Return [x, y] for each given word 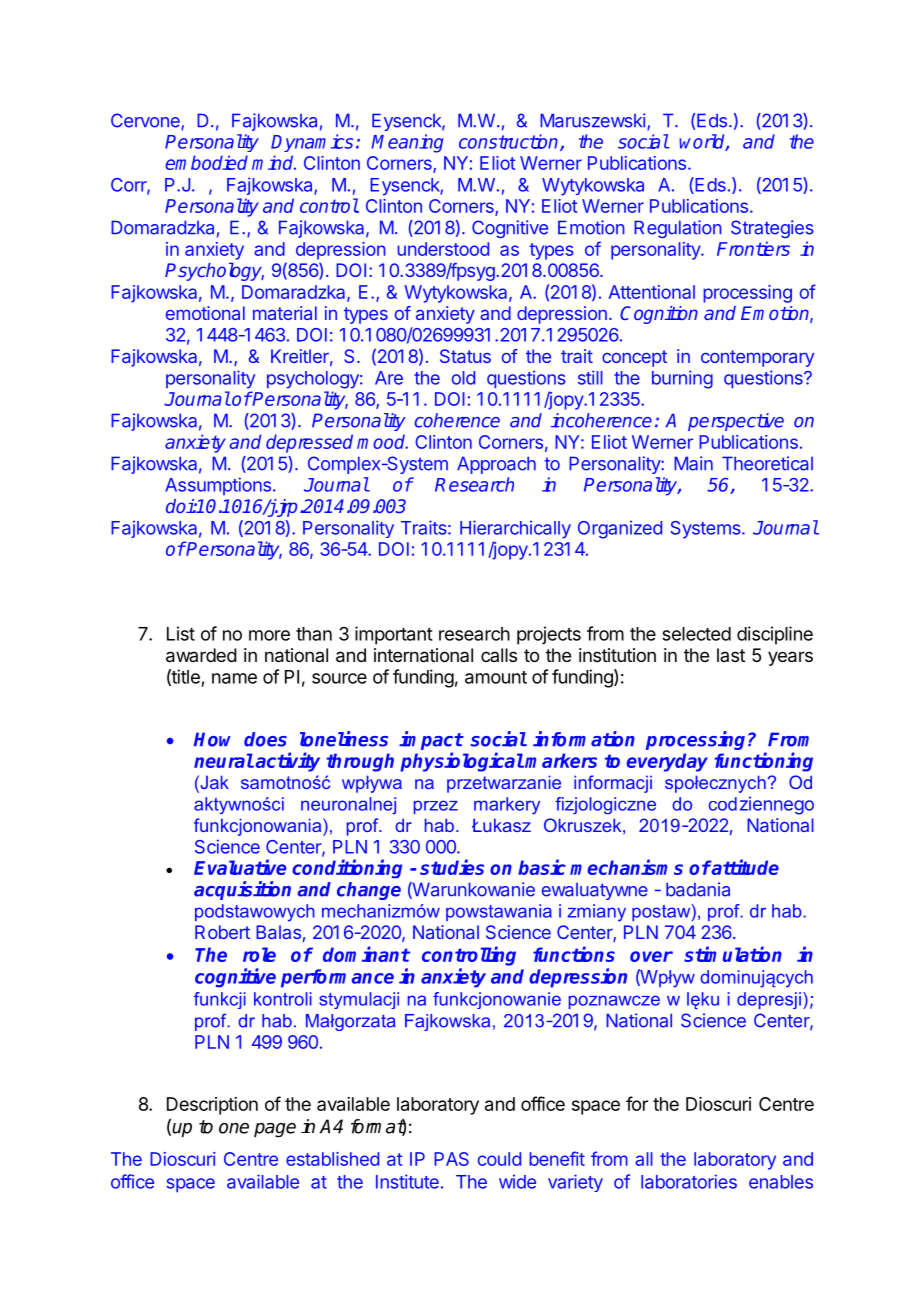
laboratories [689, 1181]
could [499, 1159]
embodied [206, 162]
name [234, 678]
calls [499, 655]
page [275, 1130]
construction [510, 142]
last [731, 655]
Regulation [678, 229]
